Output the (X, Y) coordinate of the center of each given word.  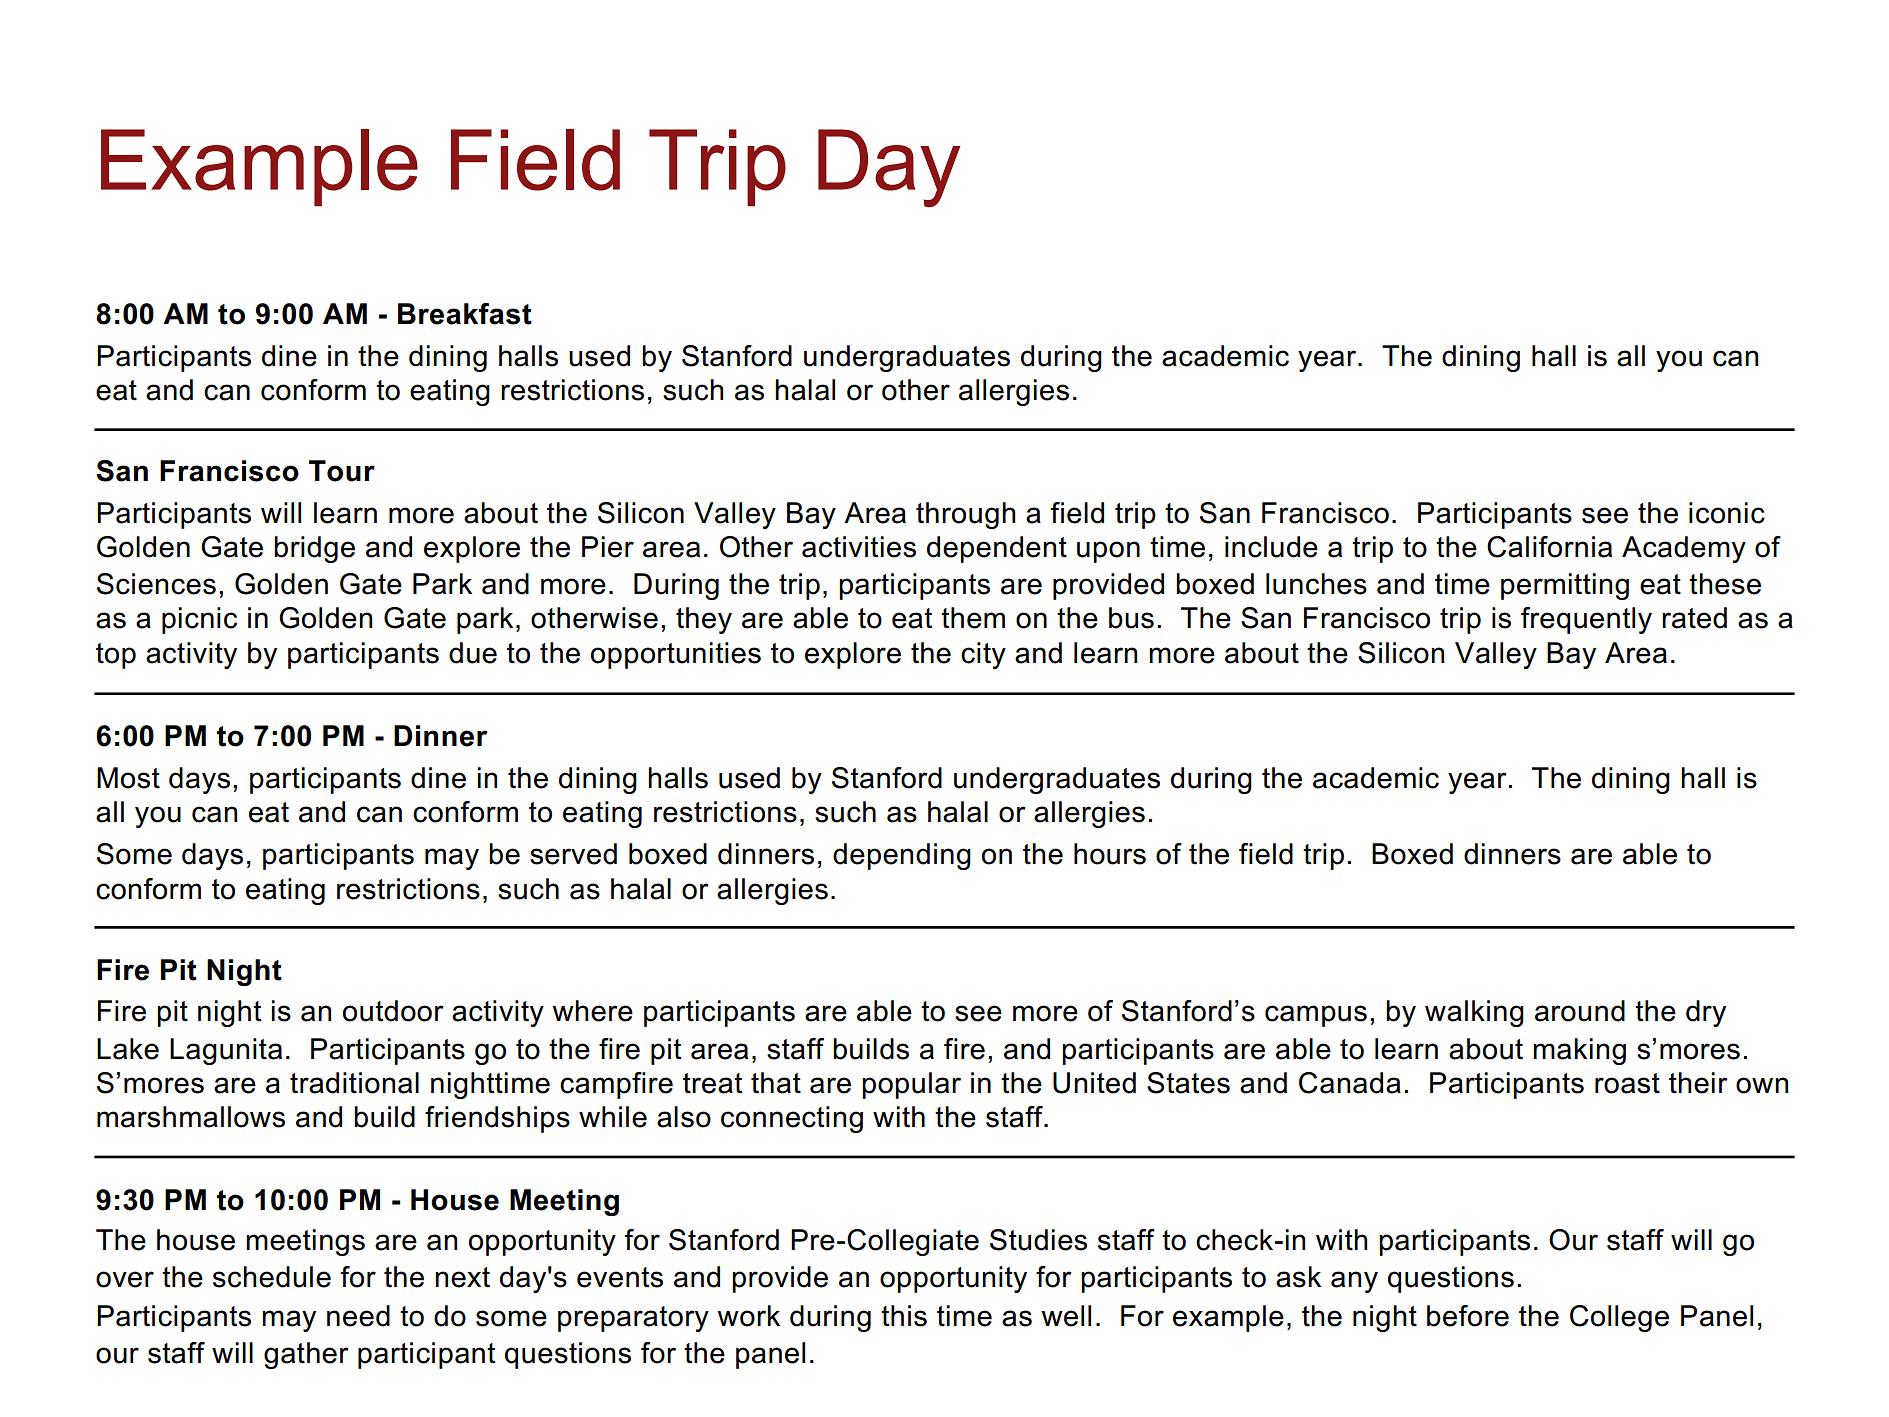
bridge (314, 549)
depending (902, 856)
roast (1627, 1083)
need (358, 1316)
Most (128, 778)
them (973, 618)
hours (1110, 854)
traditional (354, 1083)
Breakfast (465, 314)
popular (911, 1085)
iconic (1727, 513)
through (966, 515)
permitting (1565, 586)
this (904, 1316)
